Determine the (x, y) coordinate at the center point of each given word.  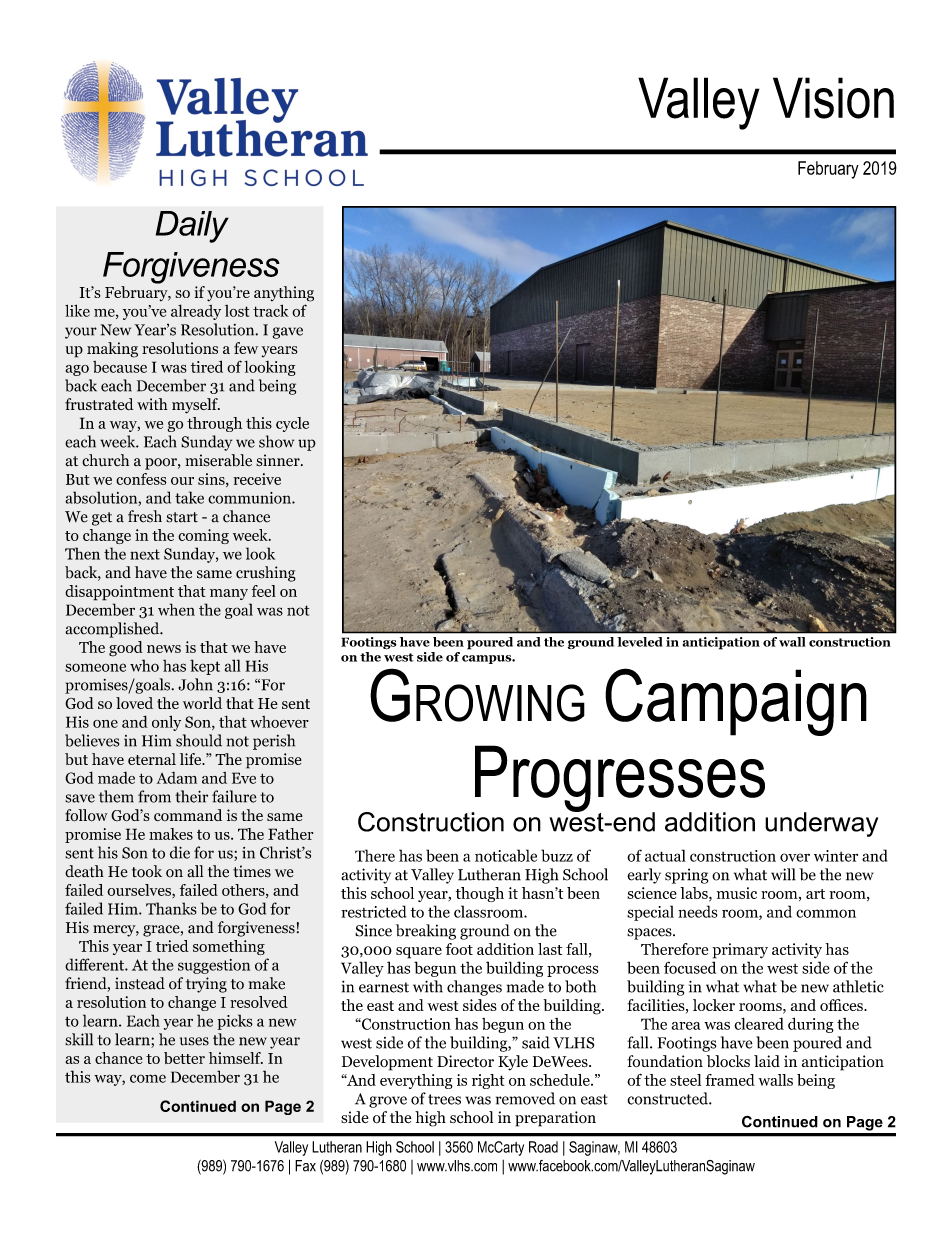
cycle (292, 424)
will (783, 874)
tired (207, 366)
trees (444, 1099)
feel (264, 591)
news (164, 649)
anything (284, 294)
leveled (639, 642)
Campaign (736, 702)
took (147, 871)
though (480, 894)
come (148, 1078)
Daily (192, 227)
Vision (833, 98)
